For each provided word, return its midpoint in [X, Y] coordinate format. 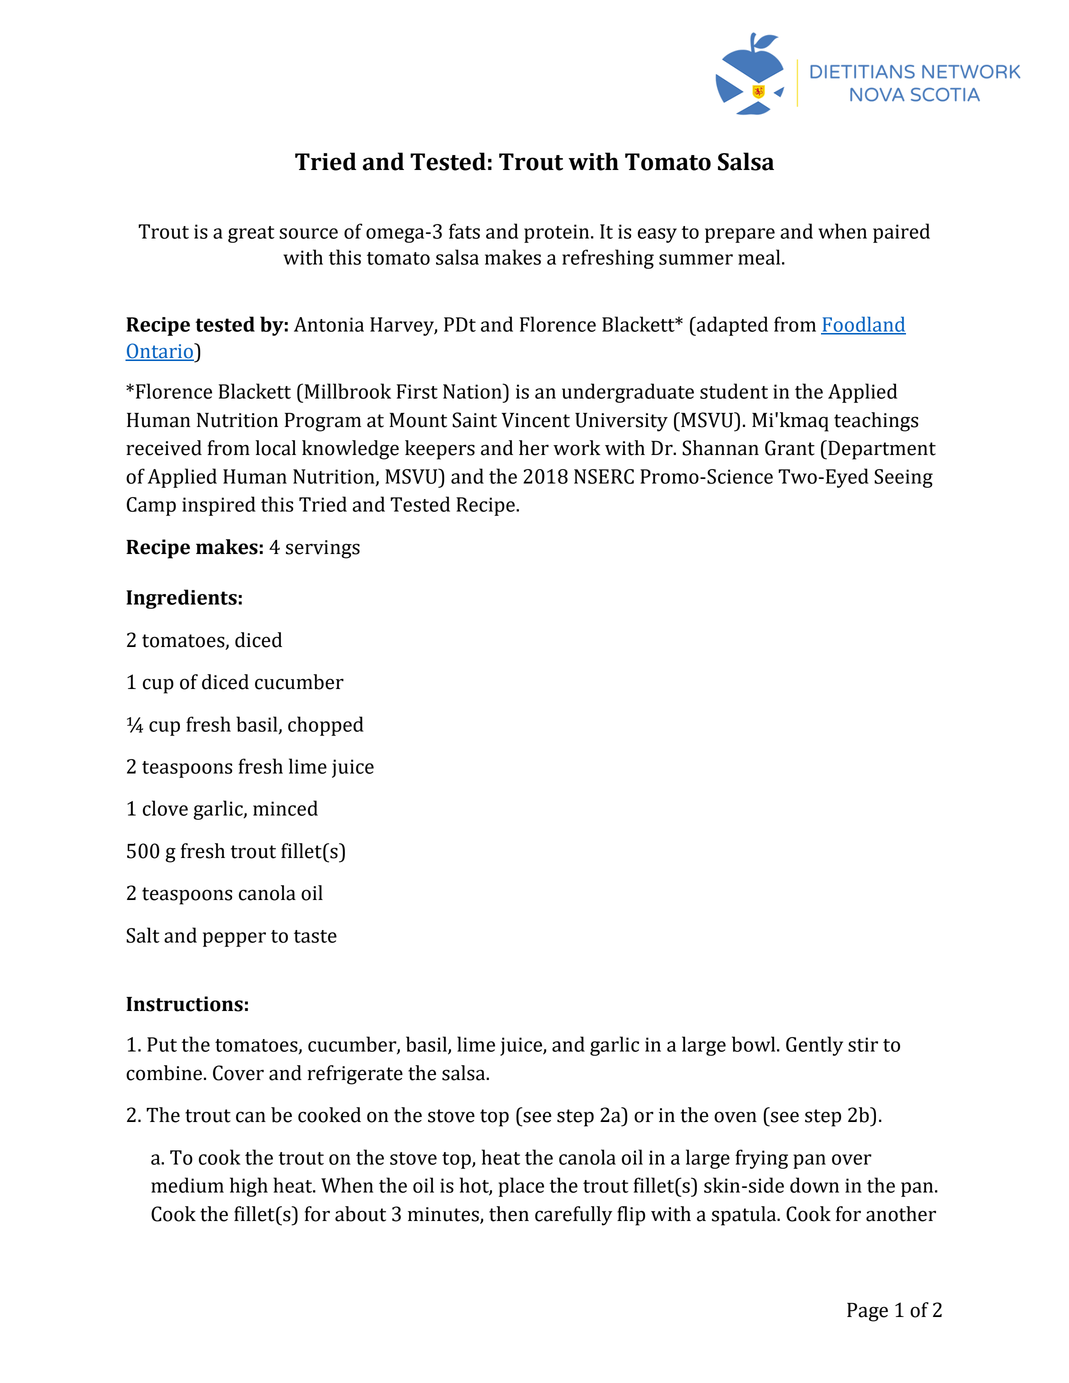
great [251, 234]
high [249, 1187]
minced [285, 808]
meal [760, 257]
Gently [814, 1046]
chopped [326, 726]
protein [558, 233]
